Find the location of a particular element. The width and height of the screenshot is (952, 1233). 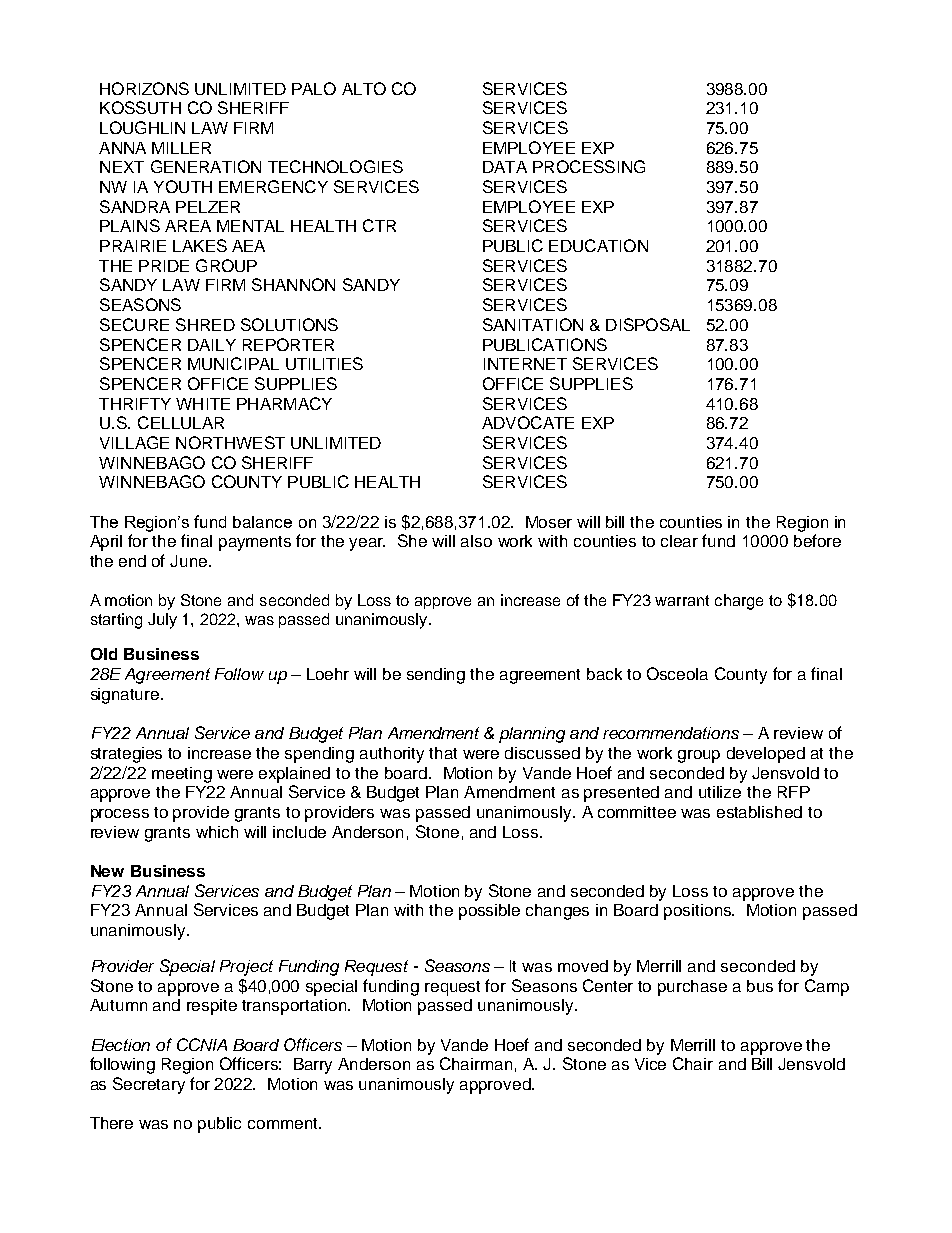

charge is located at coordinates (739, 602).
